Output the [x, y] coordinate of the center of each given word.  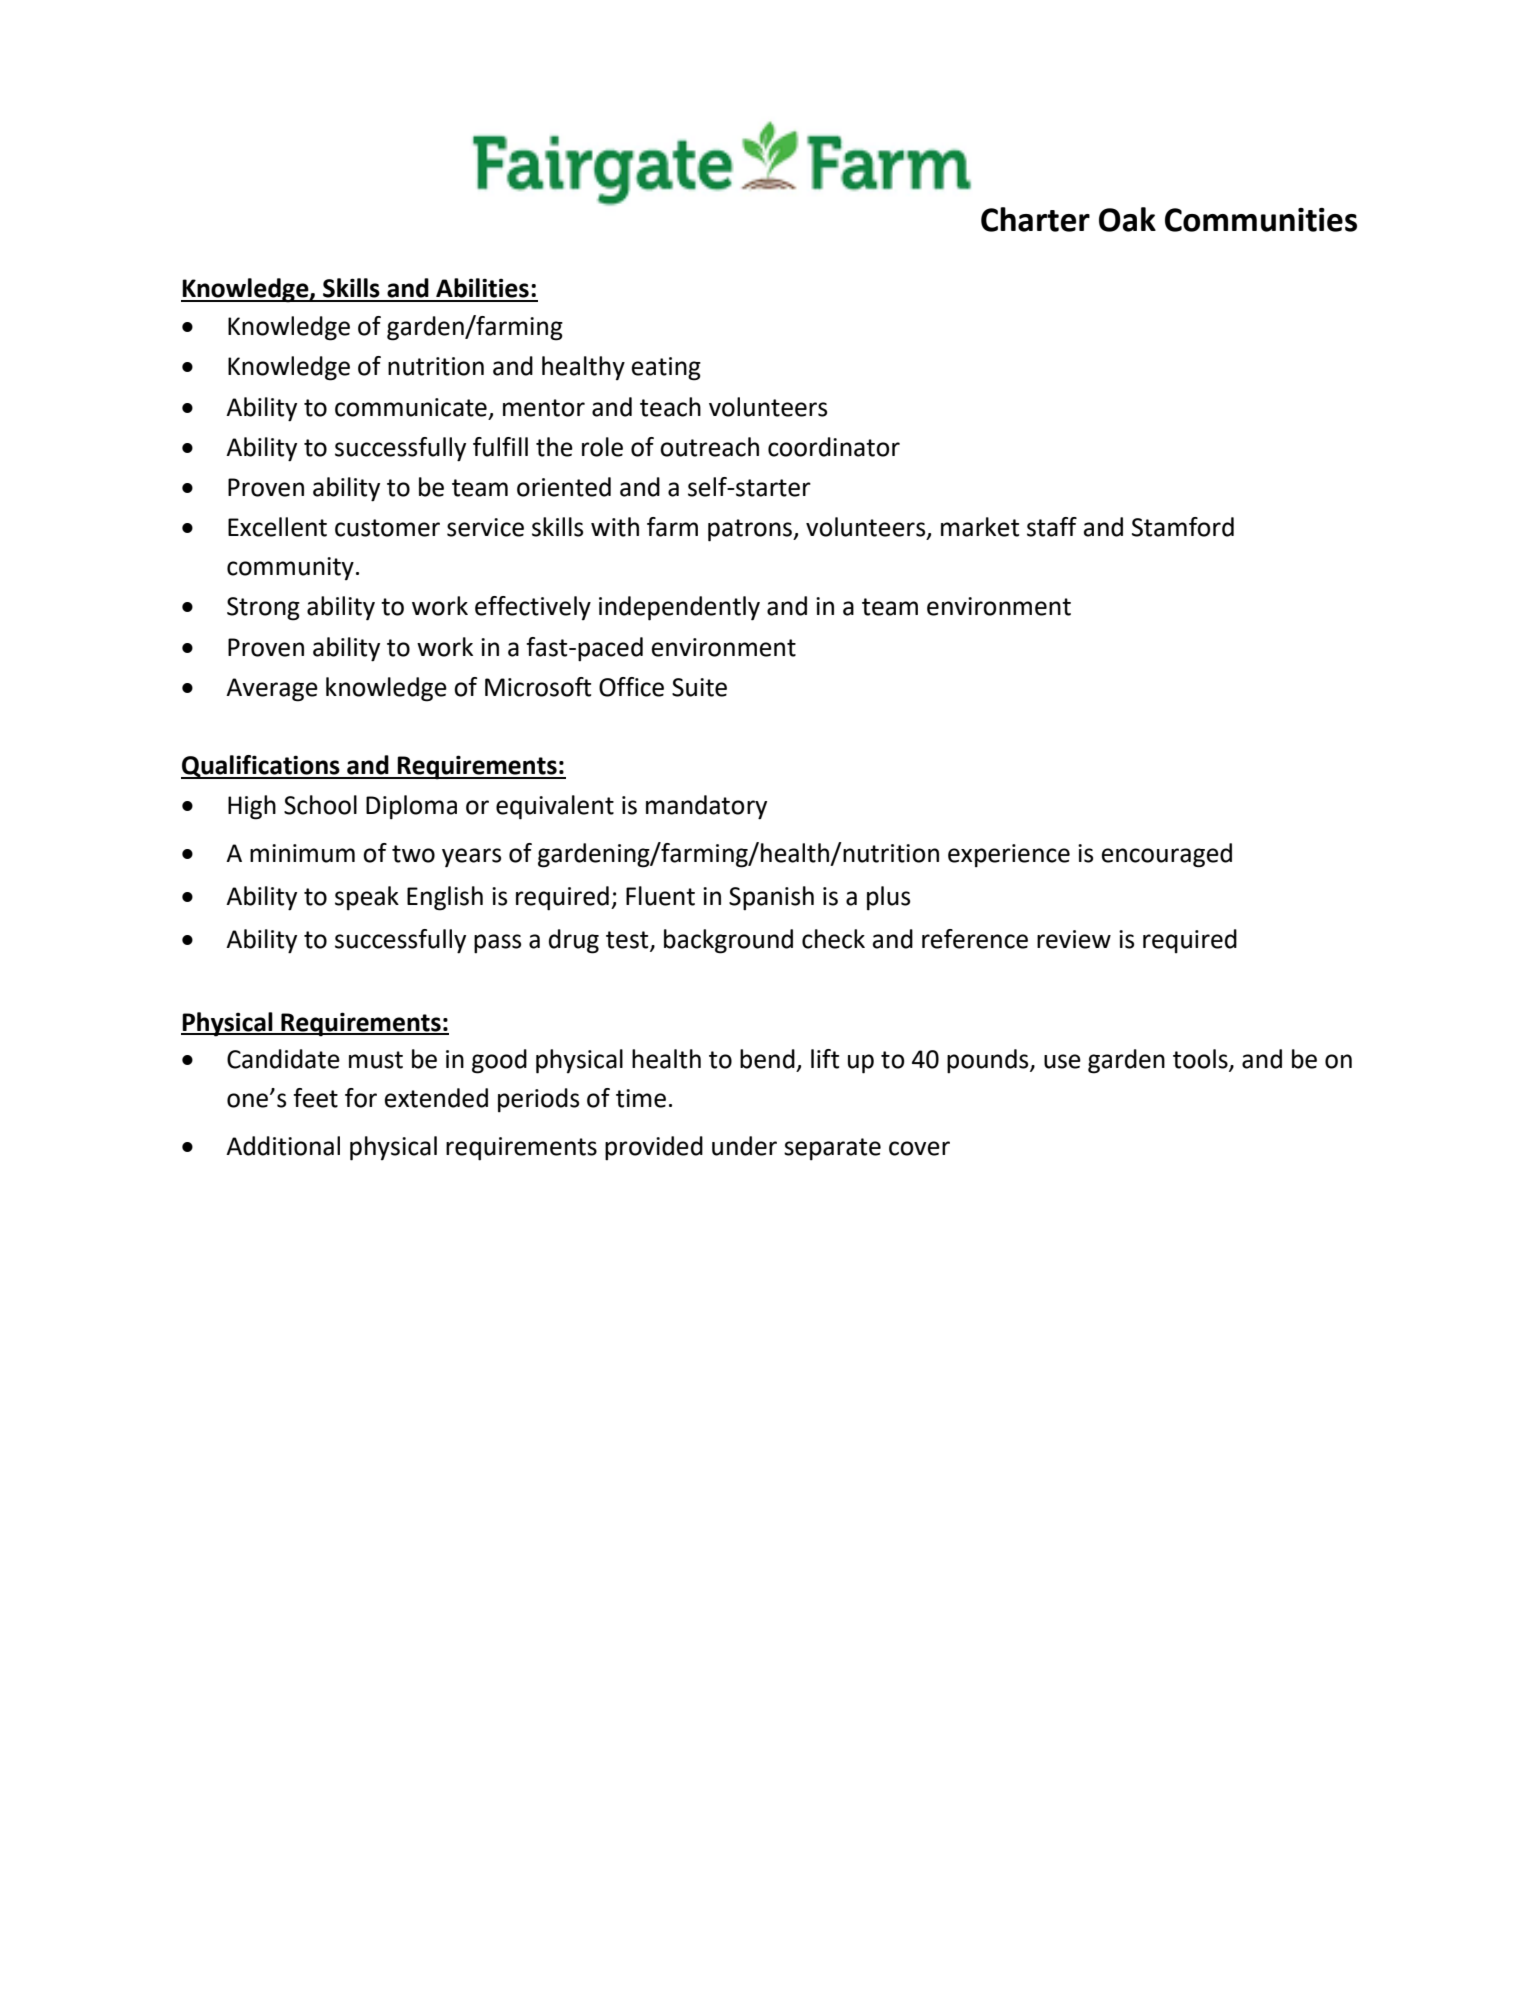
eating [666, 369]
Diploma [411, 807]
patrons [751, 530]
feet [315, 1098]
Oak [1127, 219]
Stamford [1183, 527]
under [744, 1146]
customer [387, 528]
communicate [411, 407]
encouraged [1167, 855]
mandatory [706, 807]
